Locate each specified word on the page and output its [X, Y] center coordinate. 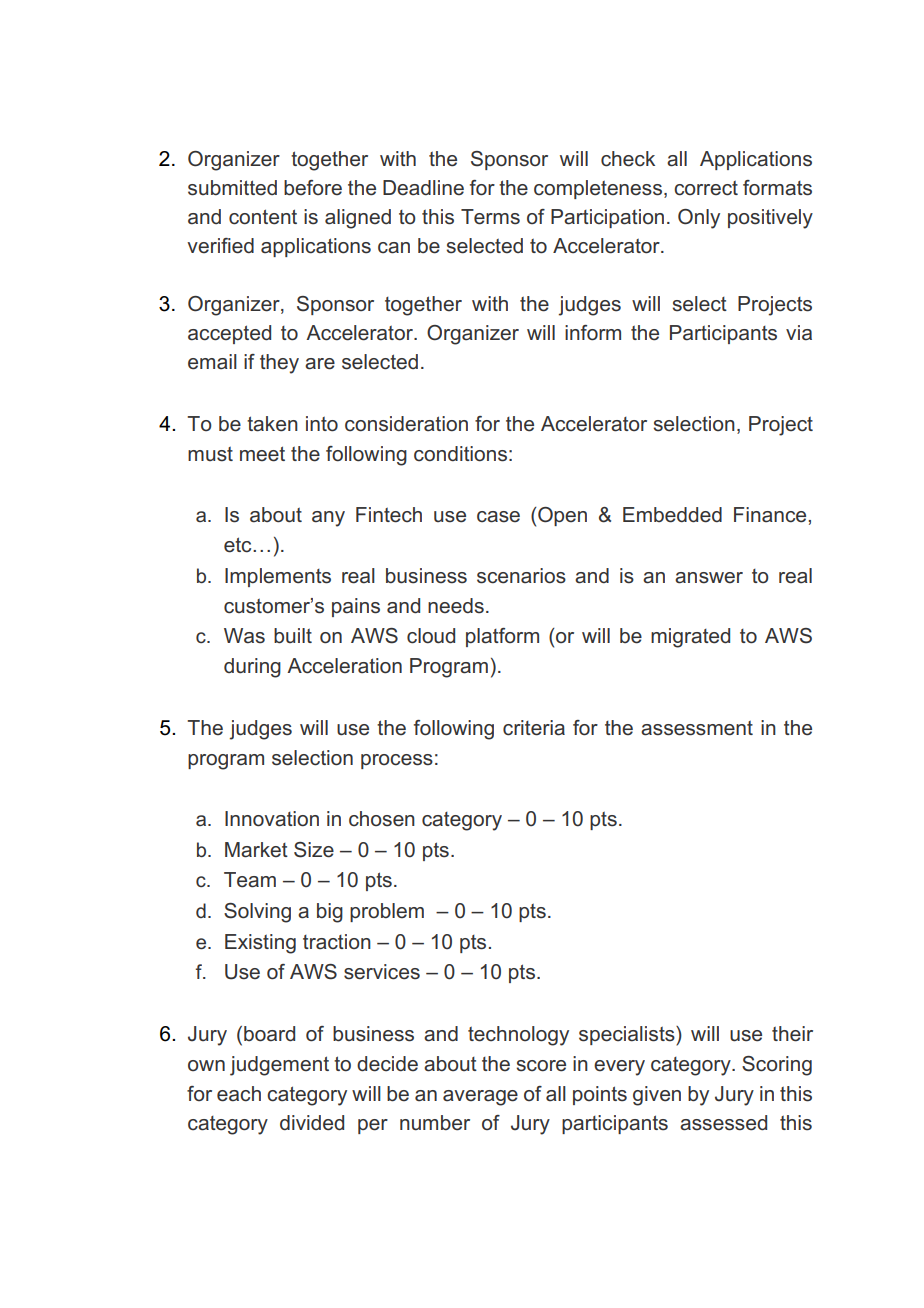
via [799, 333]
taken [272, 424]
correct [706, 188]
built [293, 636]
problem [387, 912]
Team [250, 880]
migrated [690, 638]
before [313, 188]
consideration [406, 424]
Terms [490, 217]
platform [502, 637]
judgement [279, 1066]
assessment [697, 728]
